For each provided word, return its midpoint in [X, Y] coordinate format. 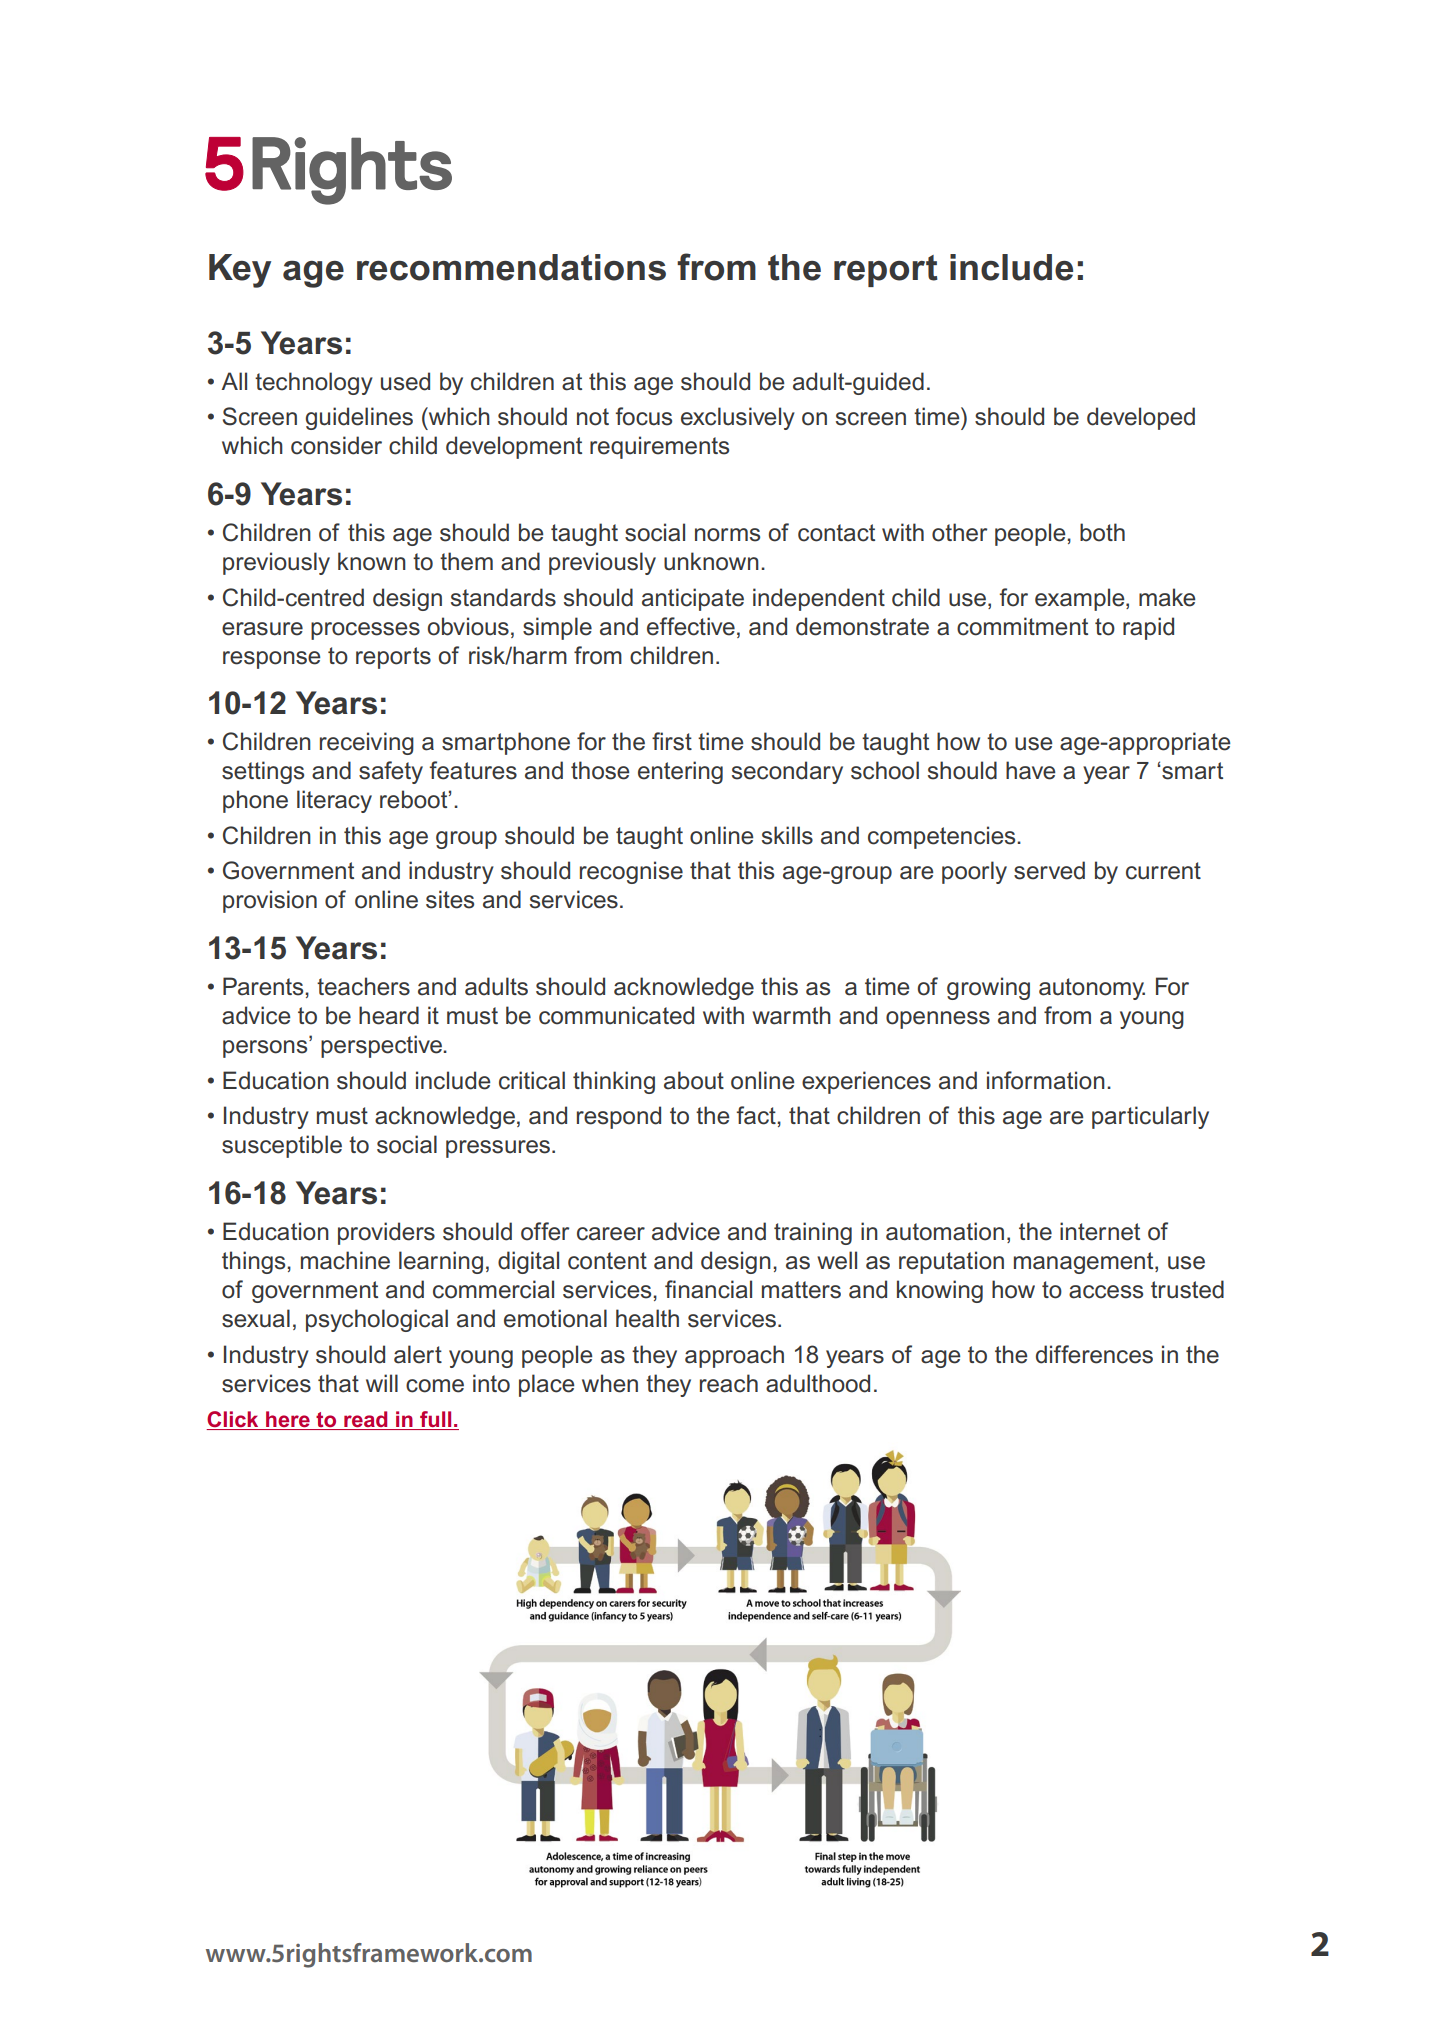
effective [691, 626]
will [382, 1383]
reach [729, 1383]
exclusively [738, 418]
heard [389, 1015]
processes [365, 631]
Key [240, 271]
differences [1094, 1354]
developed [1141, 418]
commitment [1022, 626]
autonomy [1092, 989]
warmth [791, 1015]
